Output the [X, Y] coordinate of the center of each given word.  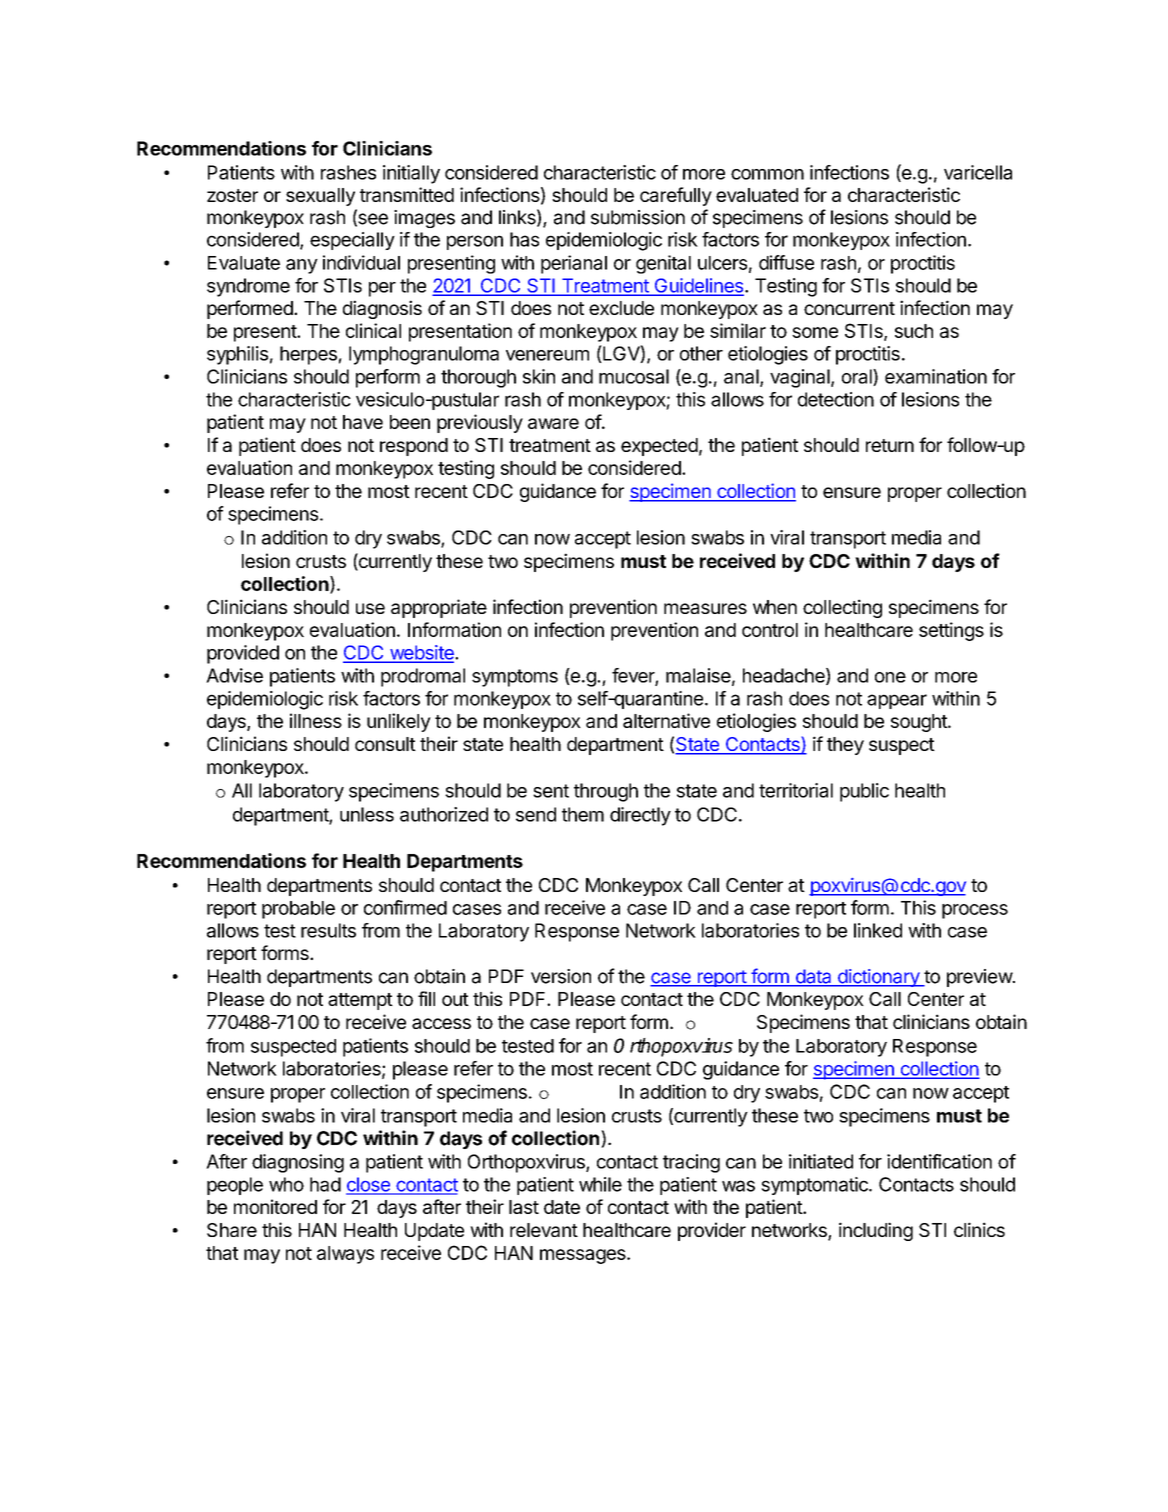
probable [298, 910]
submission [638, 217]
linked [878, 930]
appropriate [439, 608]
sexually [320, 197]
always [345, 1255]
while [600, 1184]
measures [705, 608]
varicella [978, 172]
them [583, 814]
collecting [842, 608]
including [876, 1231]
